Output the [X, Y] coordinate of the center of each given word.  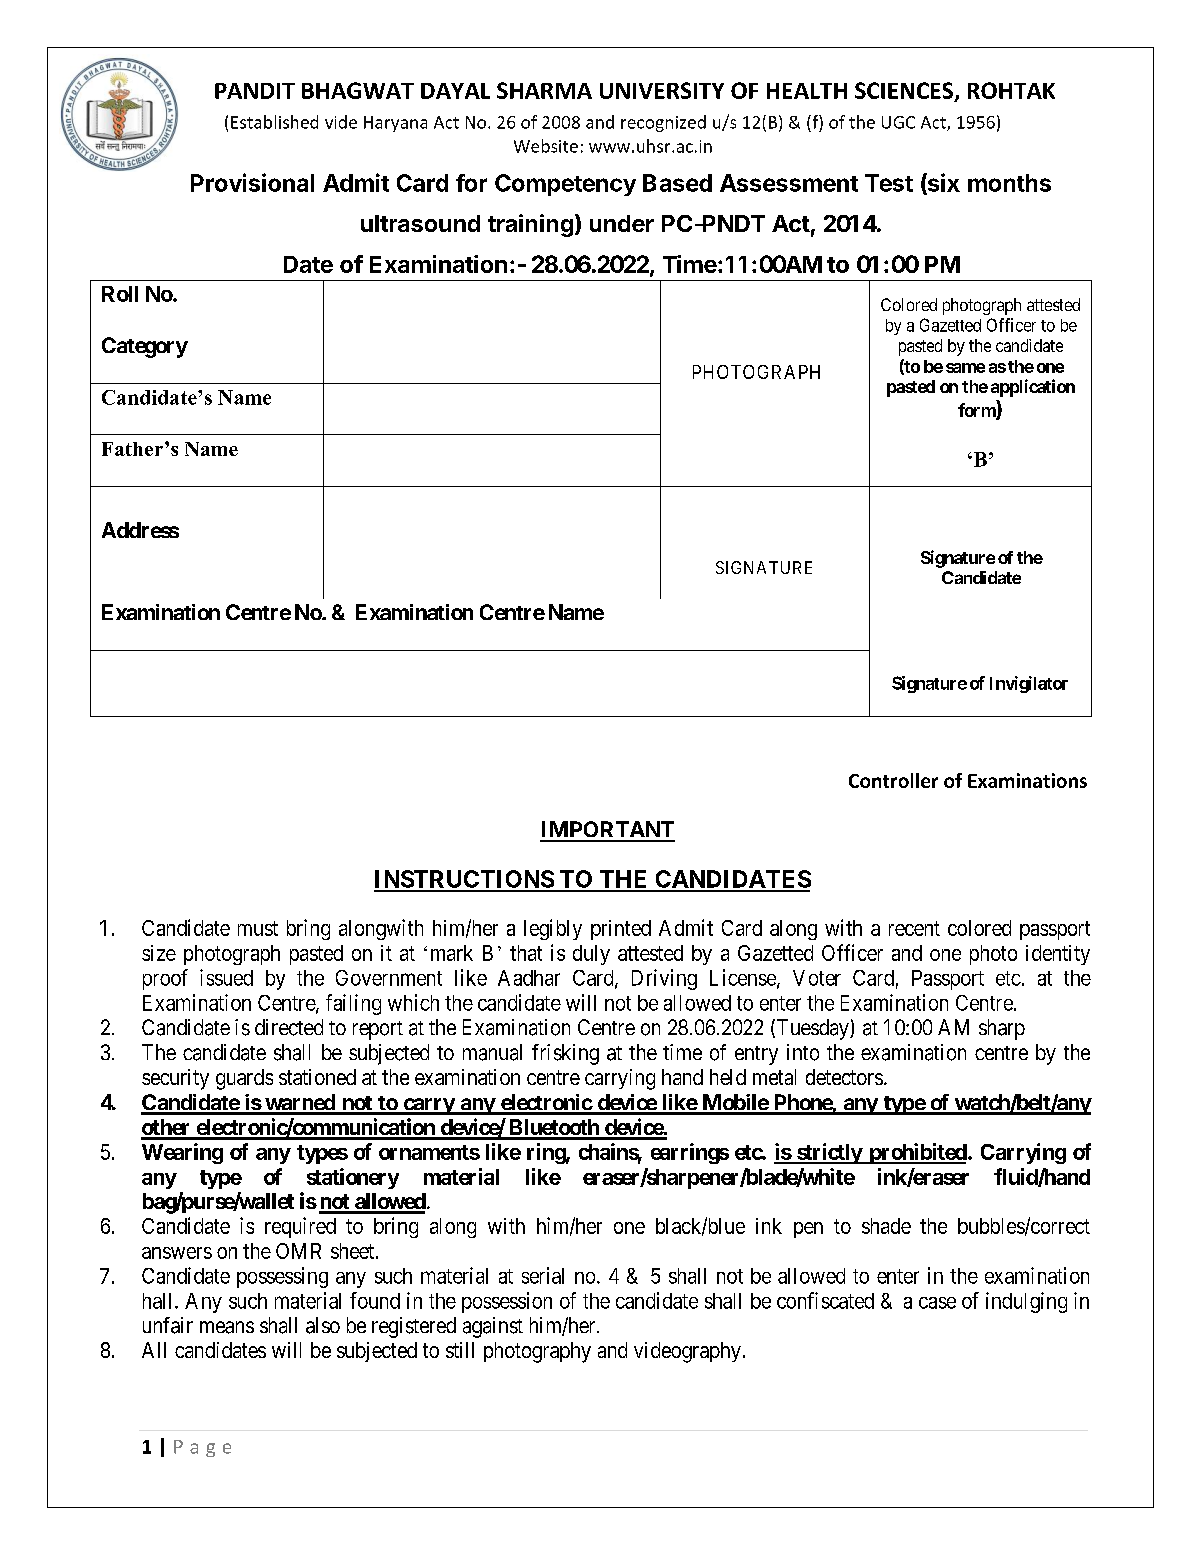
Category [145, 347]
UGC [898, 122]
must [258, 928]
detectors [844, 1077]
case [937, 1303]
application [1033, 388]
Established [274, 122]
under [622, 223]
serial [543, 1275]
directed [289, 1027]
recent [914, 928]
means [227, 1327]
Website [546, 146]
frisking [565, 1054]
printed [621, 930]
